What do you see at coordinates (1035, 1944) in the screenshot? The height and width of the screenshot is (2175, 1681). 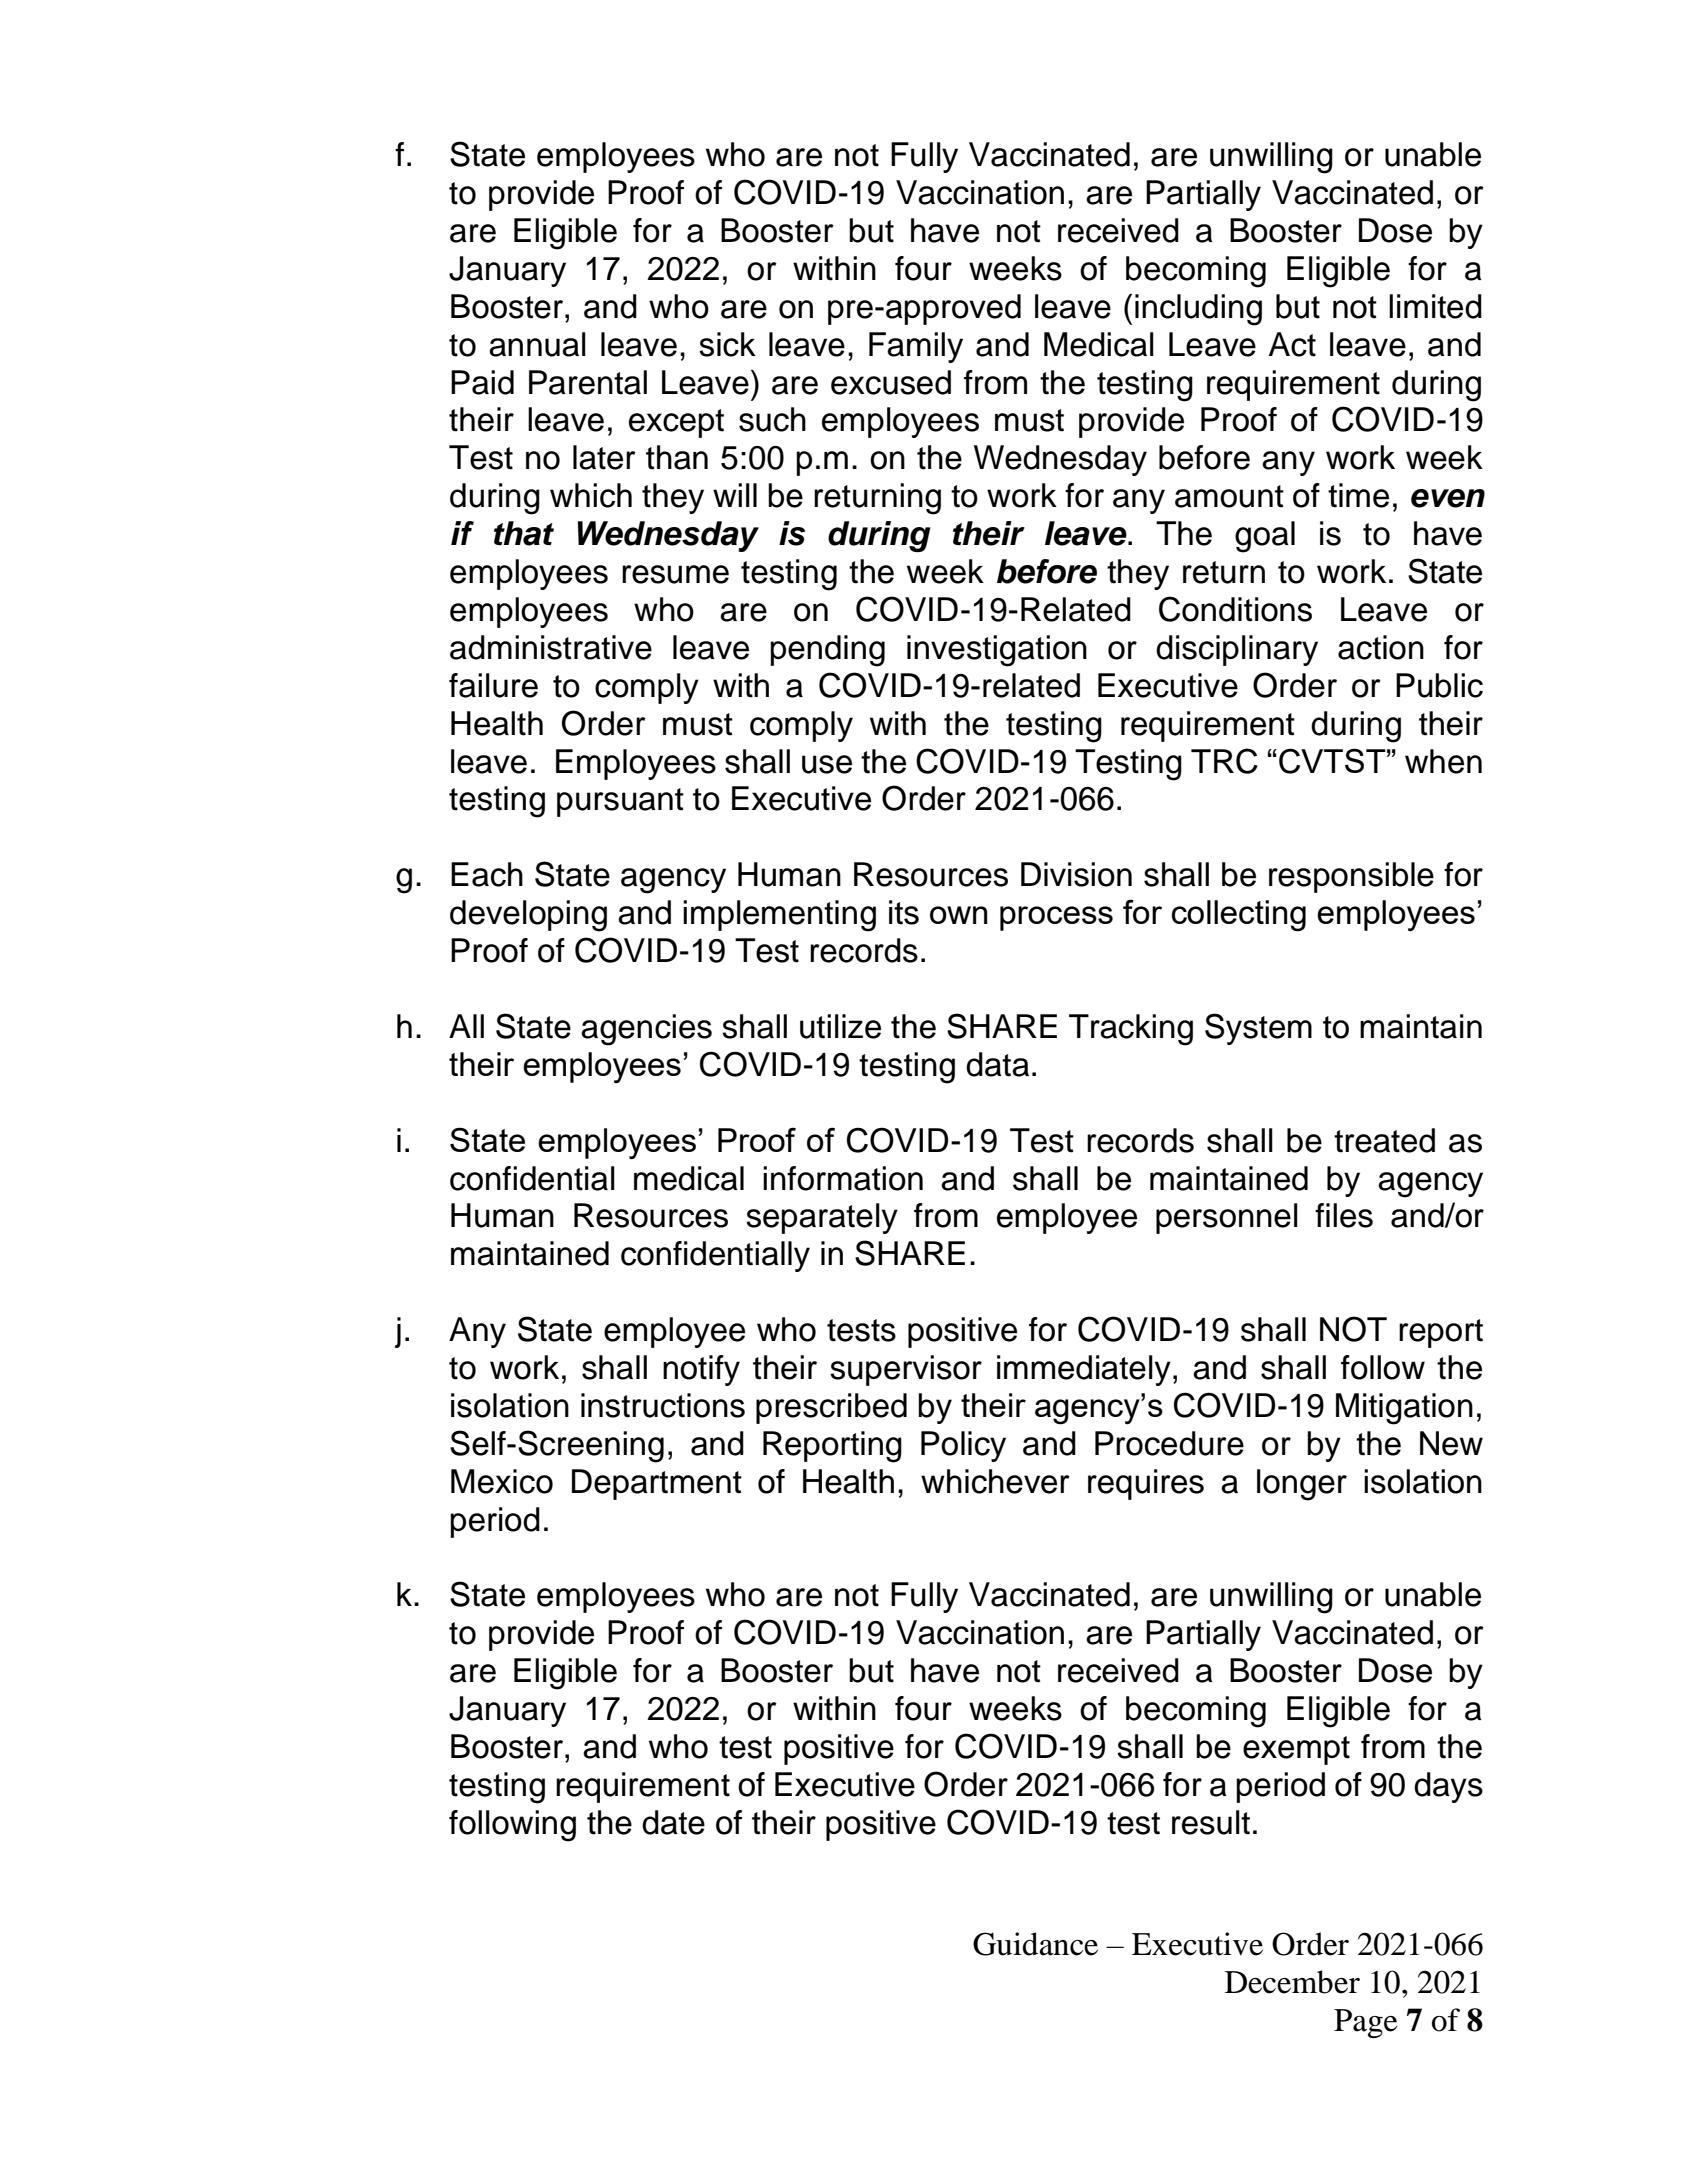 I see `Guidance` at bounding box center [1035, 1944].
